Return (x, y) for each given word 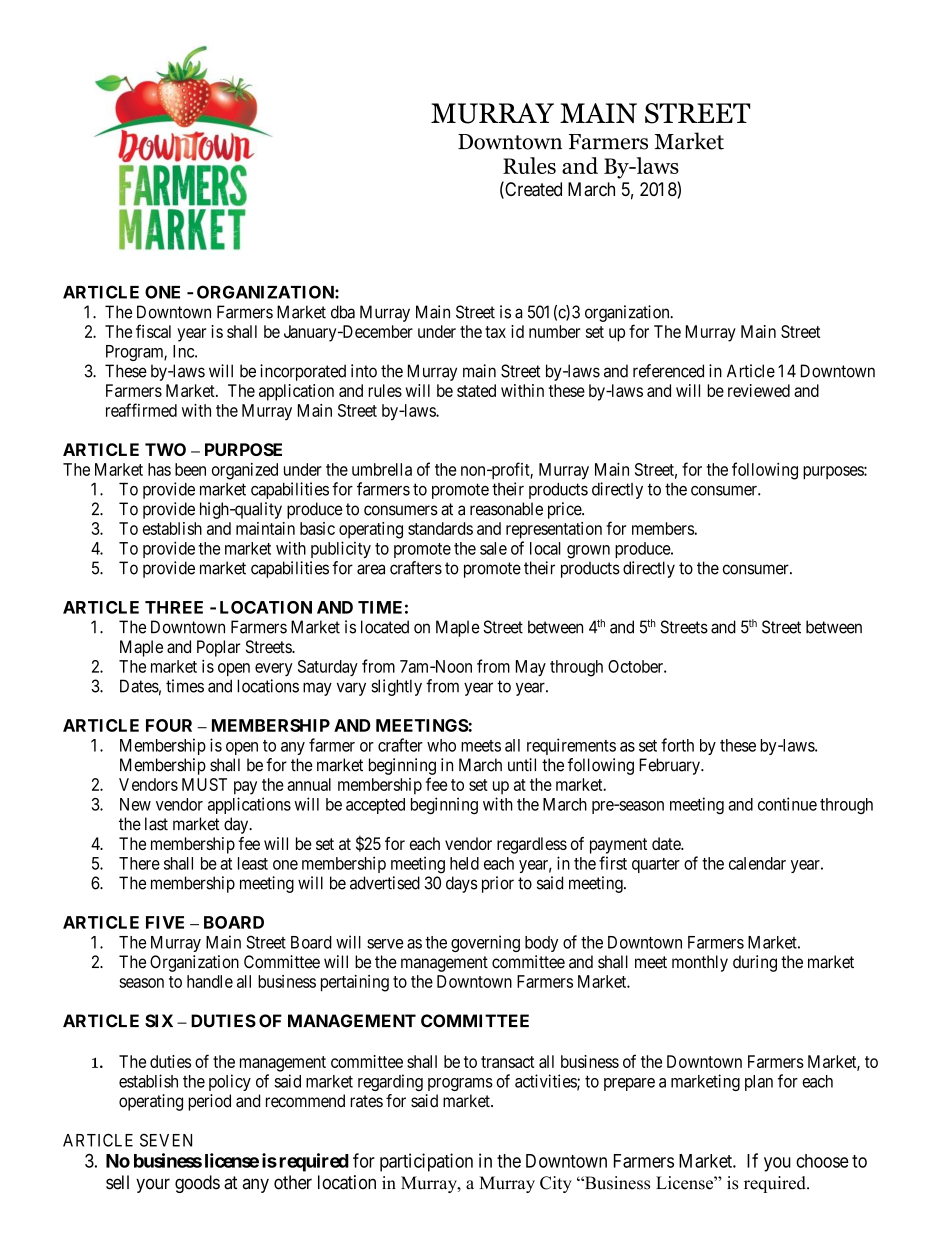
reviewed (759, 390)
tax (495, 332)
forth (677, 745)
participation (426, 1162)
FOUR (169, 725)
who (441, 745)
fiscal (153, 331)
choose (822, 1161)
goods (197, 1184)
